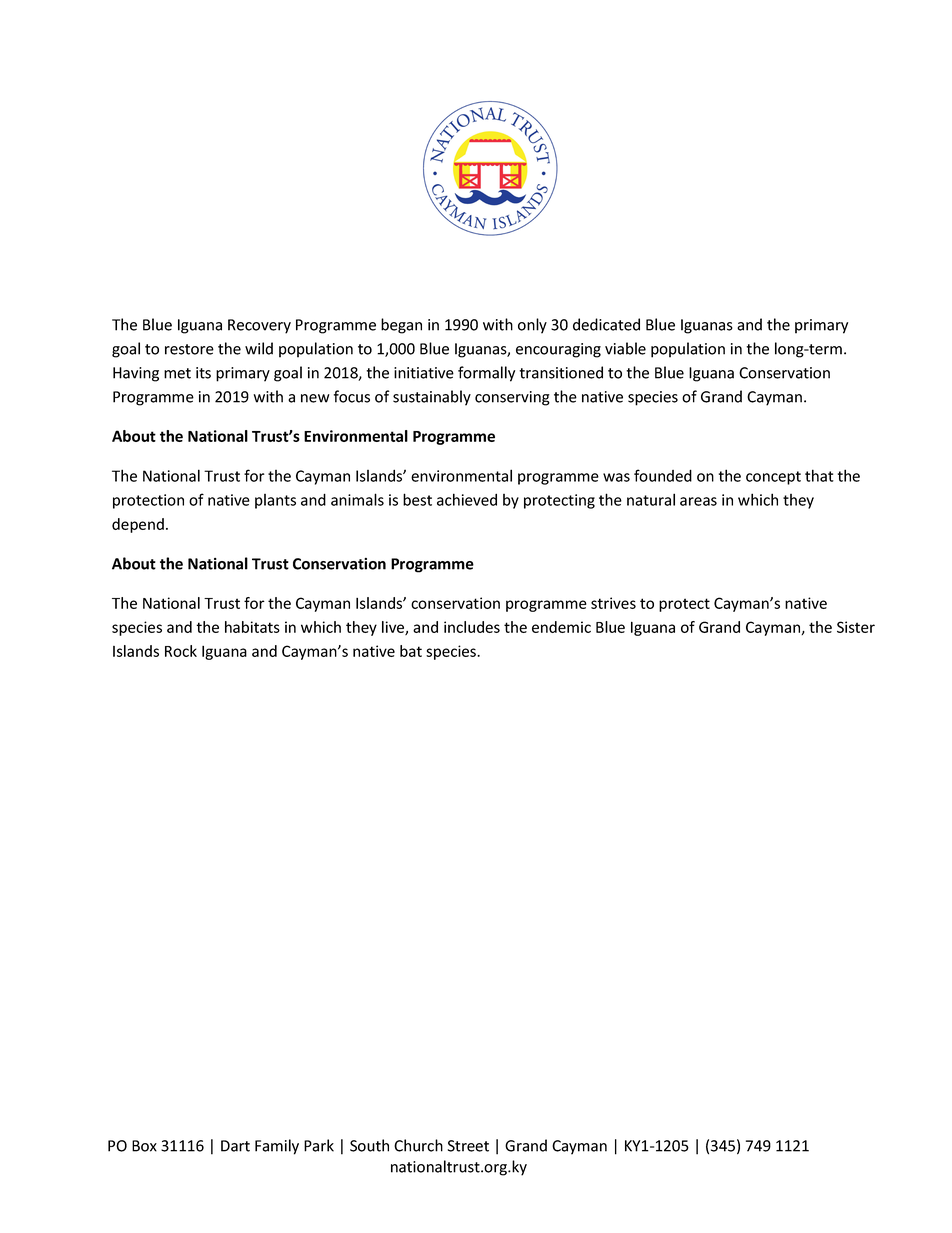 The height and width of the document is (1233, 952). What do you see at coordinates (181, 651) in the document?
I see `Rock` at bounding box center [181, 651].
